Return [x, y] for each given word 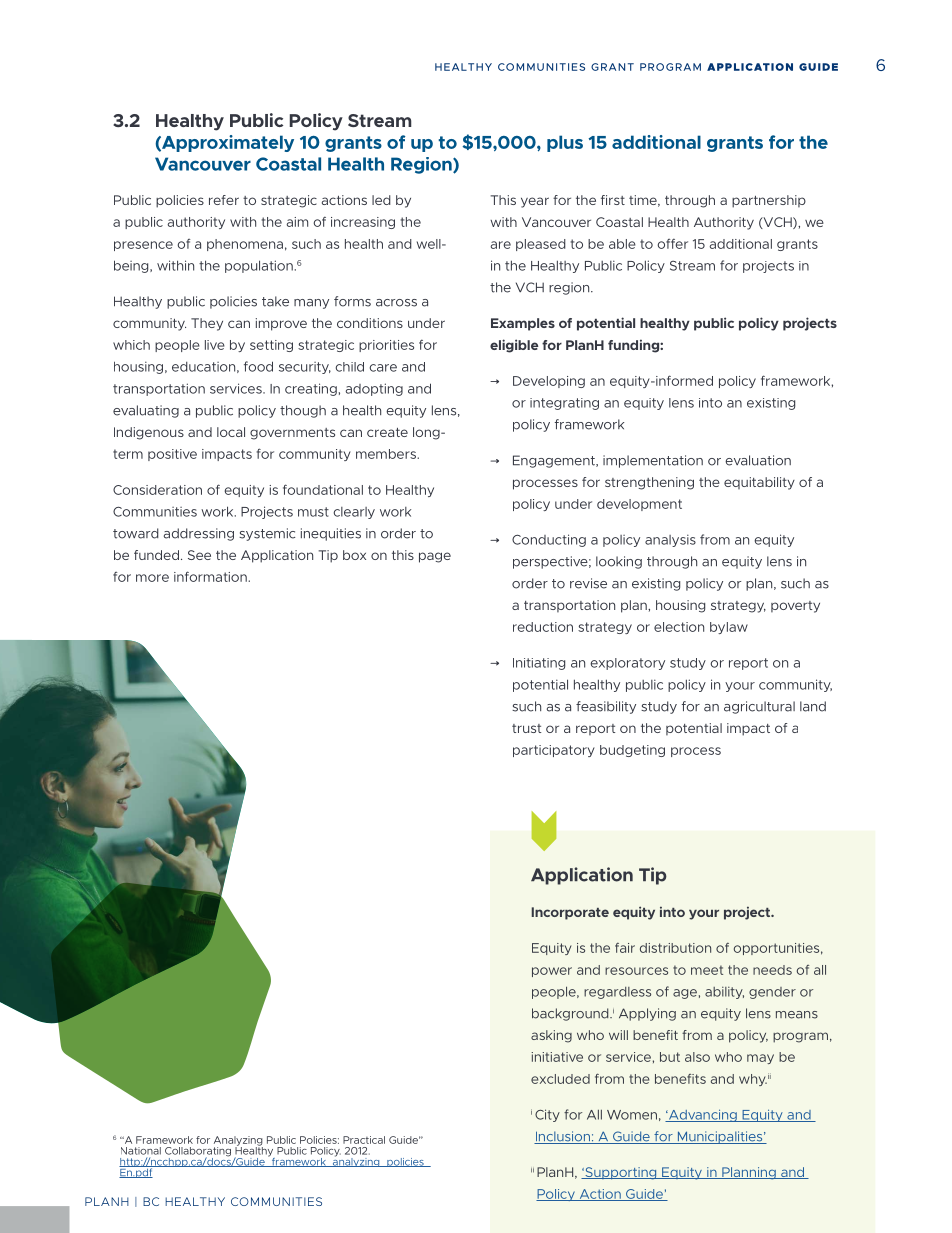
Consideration [157, 490]
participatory [554, 751]
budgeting [632, 751]
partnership [769, 201]
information [211, 576]
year [535, 202]
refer [224, 200]
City [547, 1115]
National [141, 1151]
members [387, 454]
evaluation [758, 460]
